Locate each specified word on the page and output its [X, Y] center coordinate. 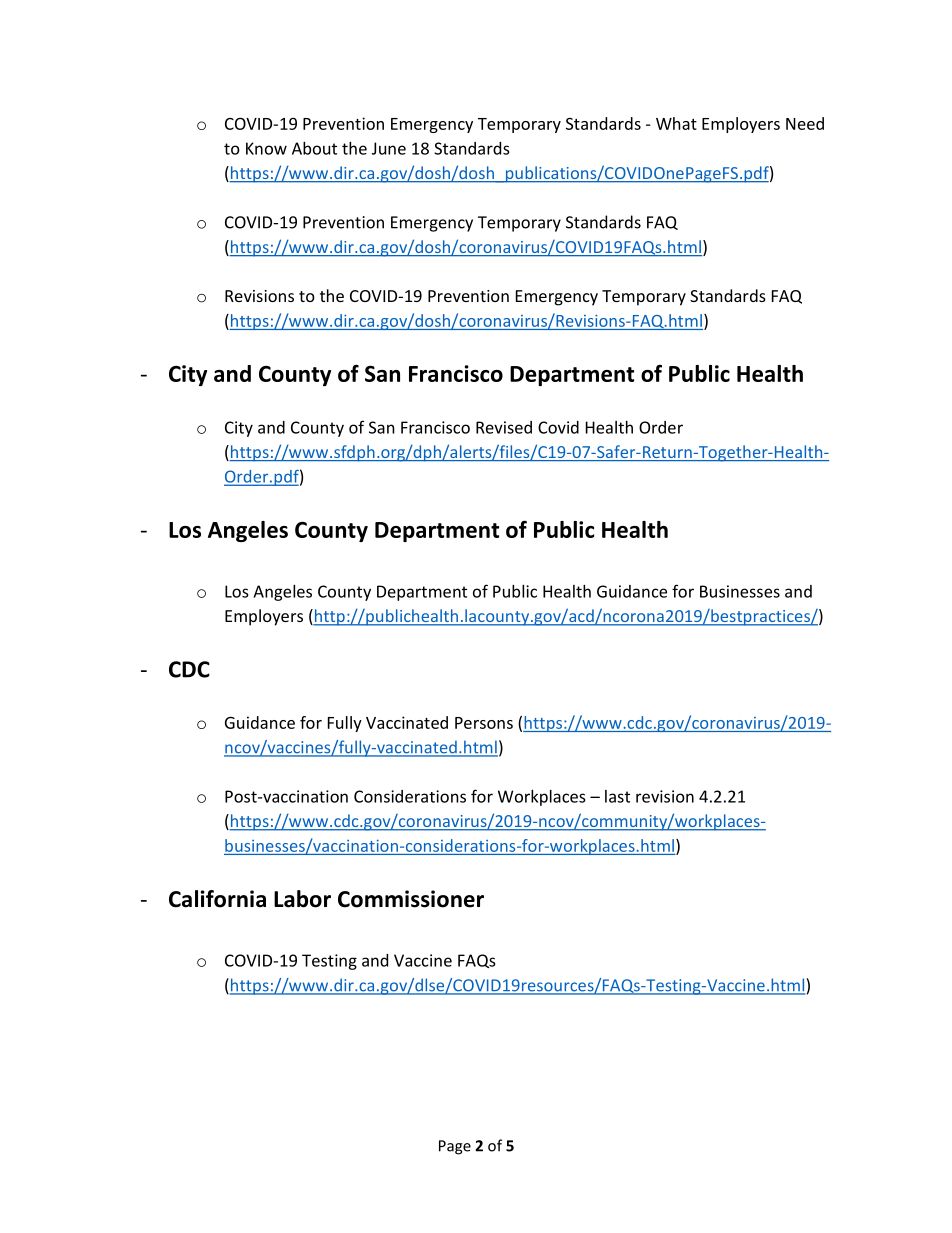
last [617, 796]
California [217, 899]
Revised [504, 427]
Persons [484, 723]
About [314, 148]
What [676, 123]
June [389, 148]
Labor [302, 899]
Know [266, 148]
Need [805, 123]
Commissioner [411, 899]
